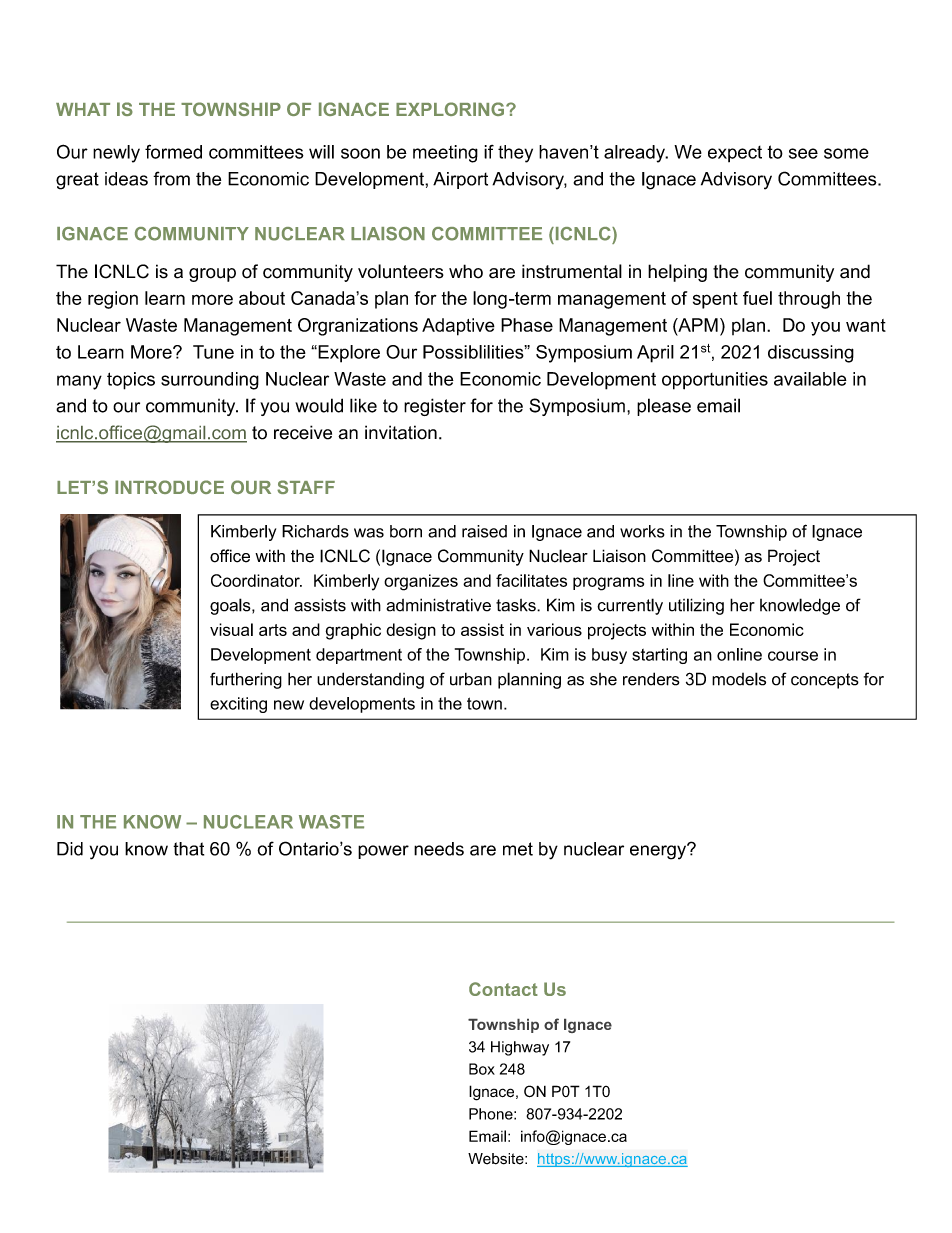  What do you see at coordinates (445, 154) in the screenshot?
I see `meeting` at bounding box center [445, 154].
